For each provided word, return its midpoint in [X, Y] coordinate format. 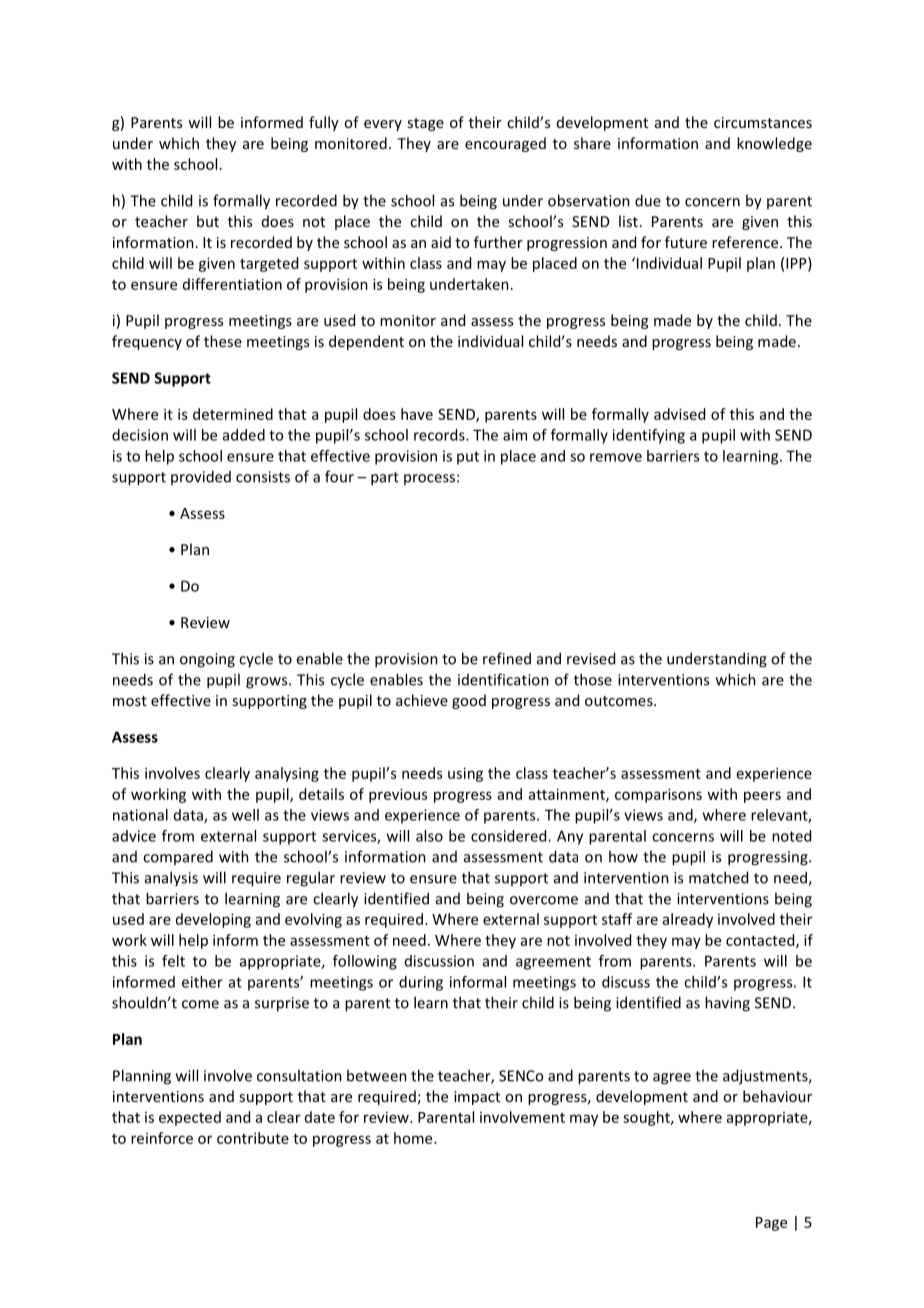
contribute [253, 1138]
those [593, 679]
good [469, 701]
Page [771, 1224]
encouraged [505, 144]
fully [324, 123]
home [414, 1138]
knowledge [774, 144]
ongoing [207, 660]
